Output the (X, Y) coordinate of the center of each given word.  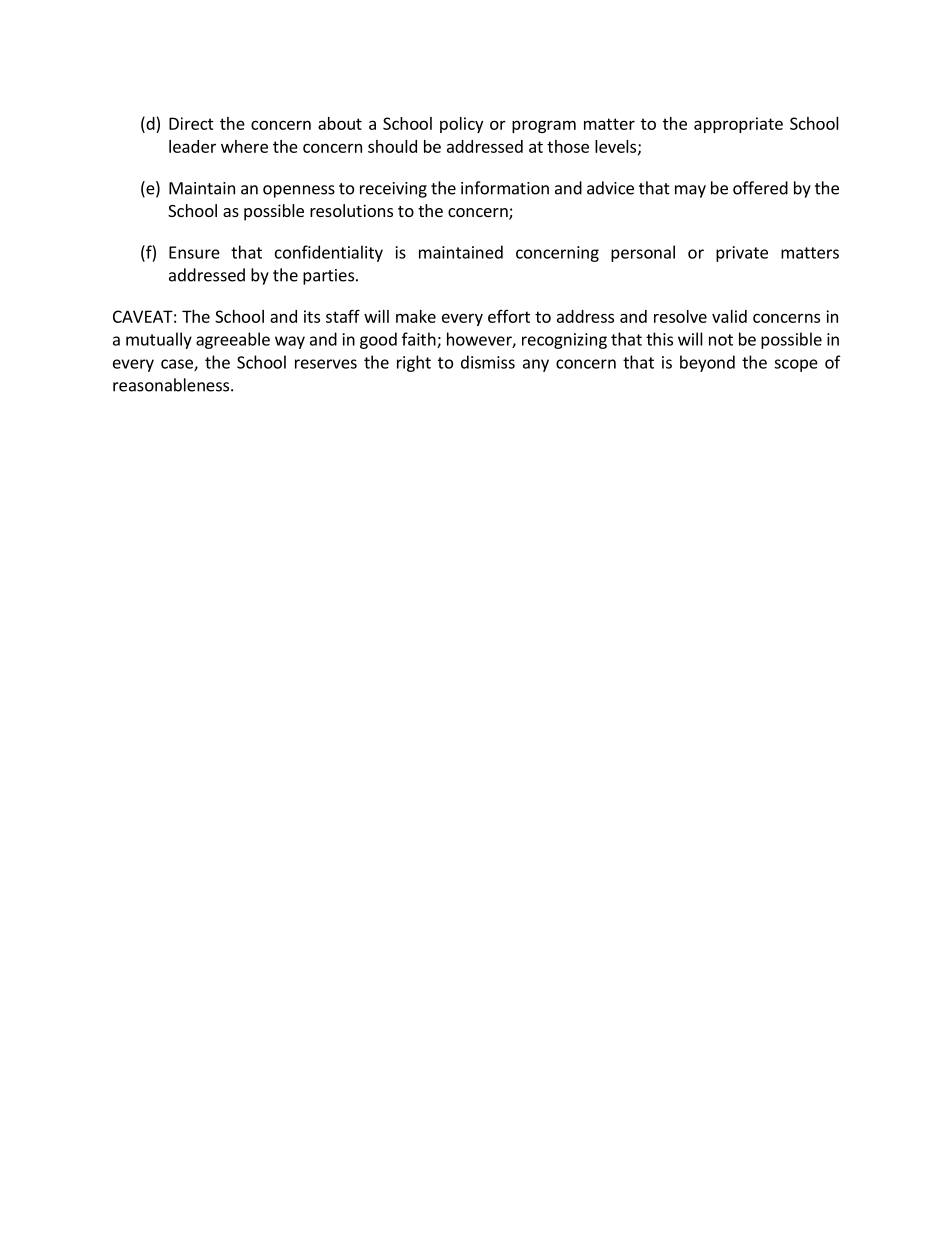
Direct (191, 123)
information (505, 188)
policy (461, 125)
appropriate (738, 125)
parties (328, 277)
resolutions (351, 210)
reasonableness (171, 385)
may (690, 191)
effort (509, 316)
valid (729, 316)
